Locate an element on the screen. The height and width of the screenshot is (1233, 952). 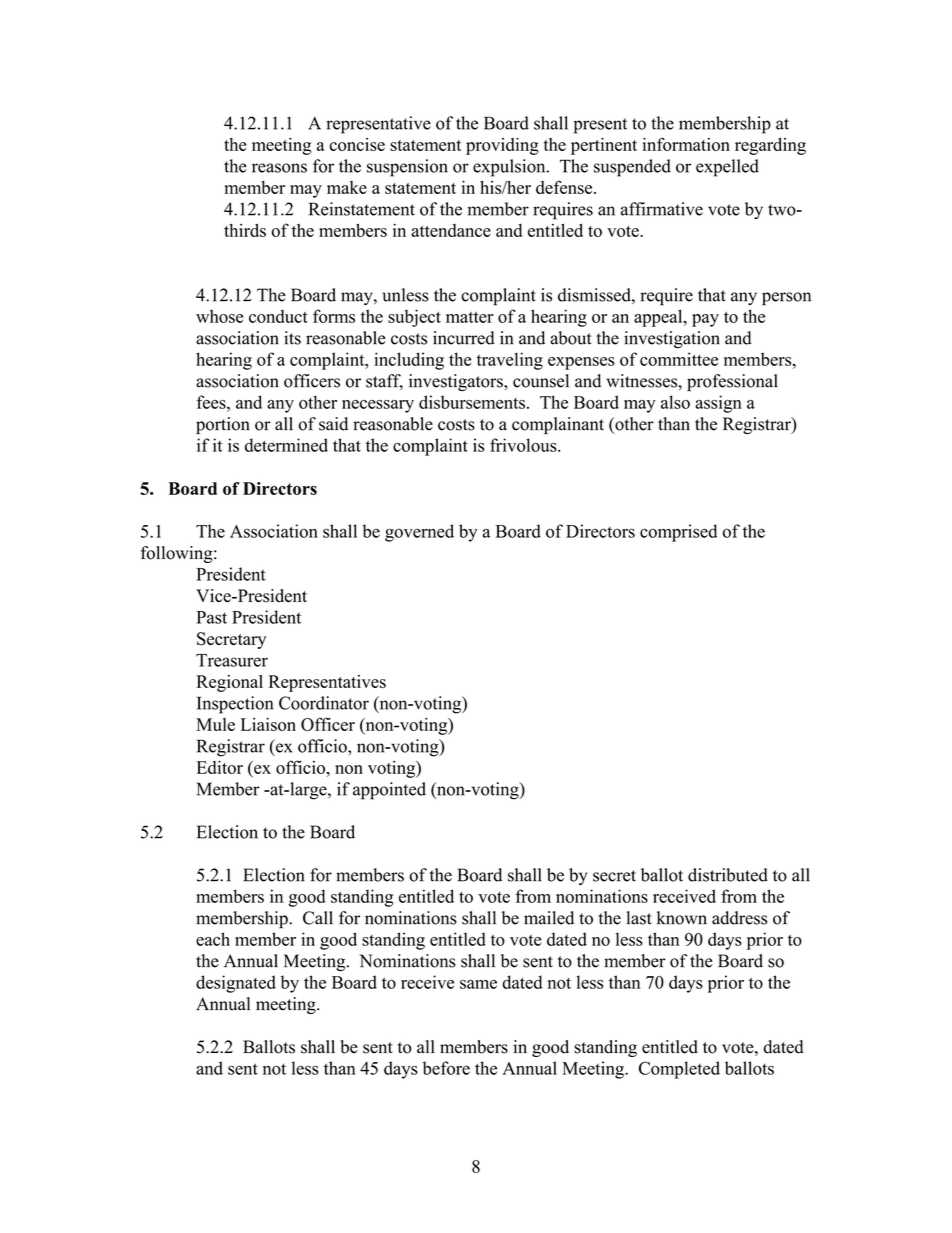
governed is located at coordinates (419, 533).
